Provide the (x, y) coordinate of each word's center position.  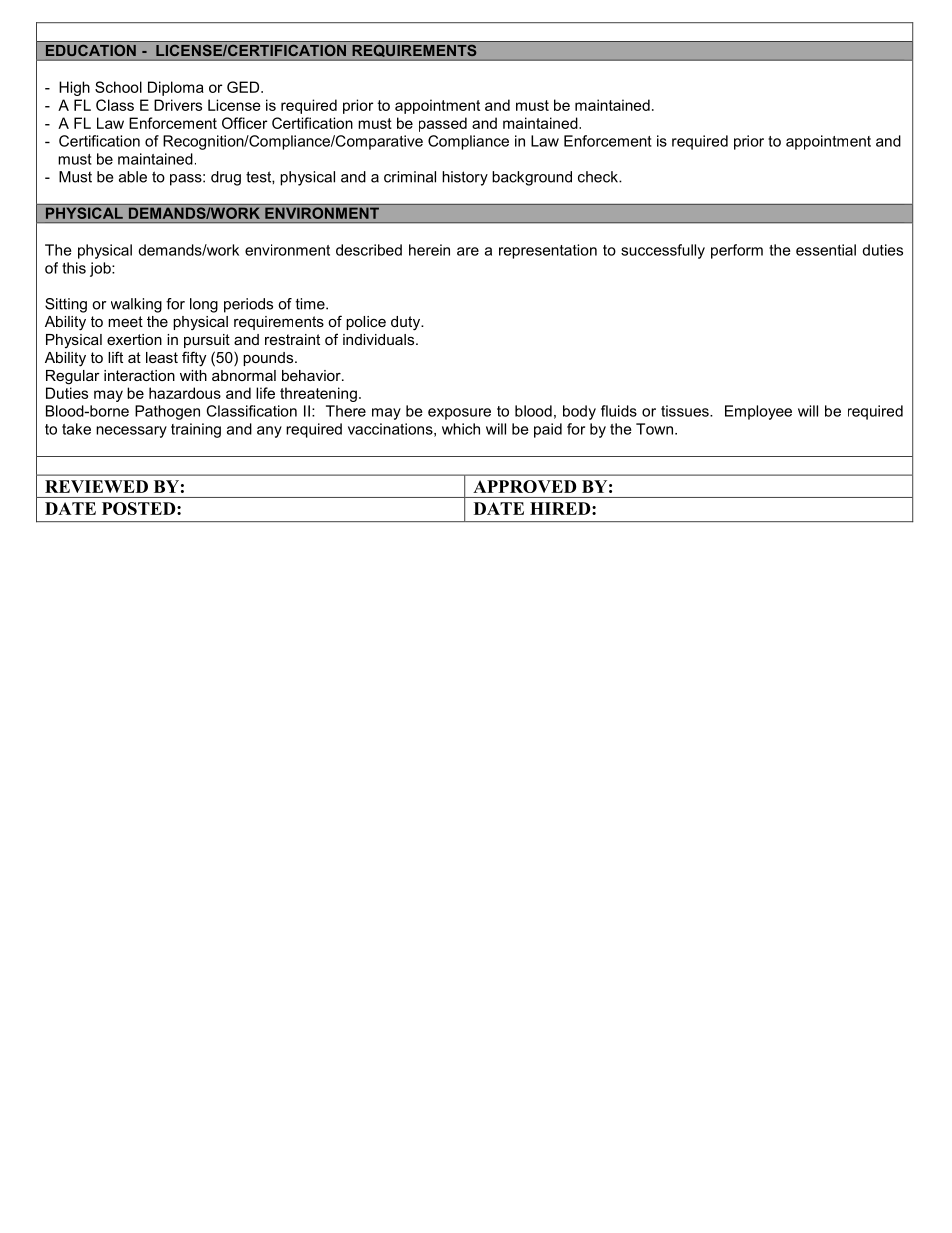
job (101, 269)
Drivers (178, 105)
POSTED (140, 508)
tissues (686, 411)
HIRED (561, 508)
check (599, 177)
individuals (380, 339)
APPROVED (524, 486)
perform (737, 251)
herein (429, 250)
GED (244, 87)
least (162, 357)
